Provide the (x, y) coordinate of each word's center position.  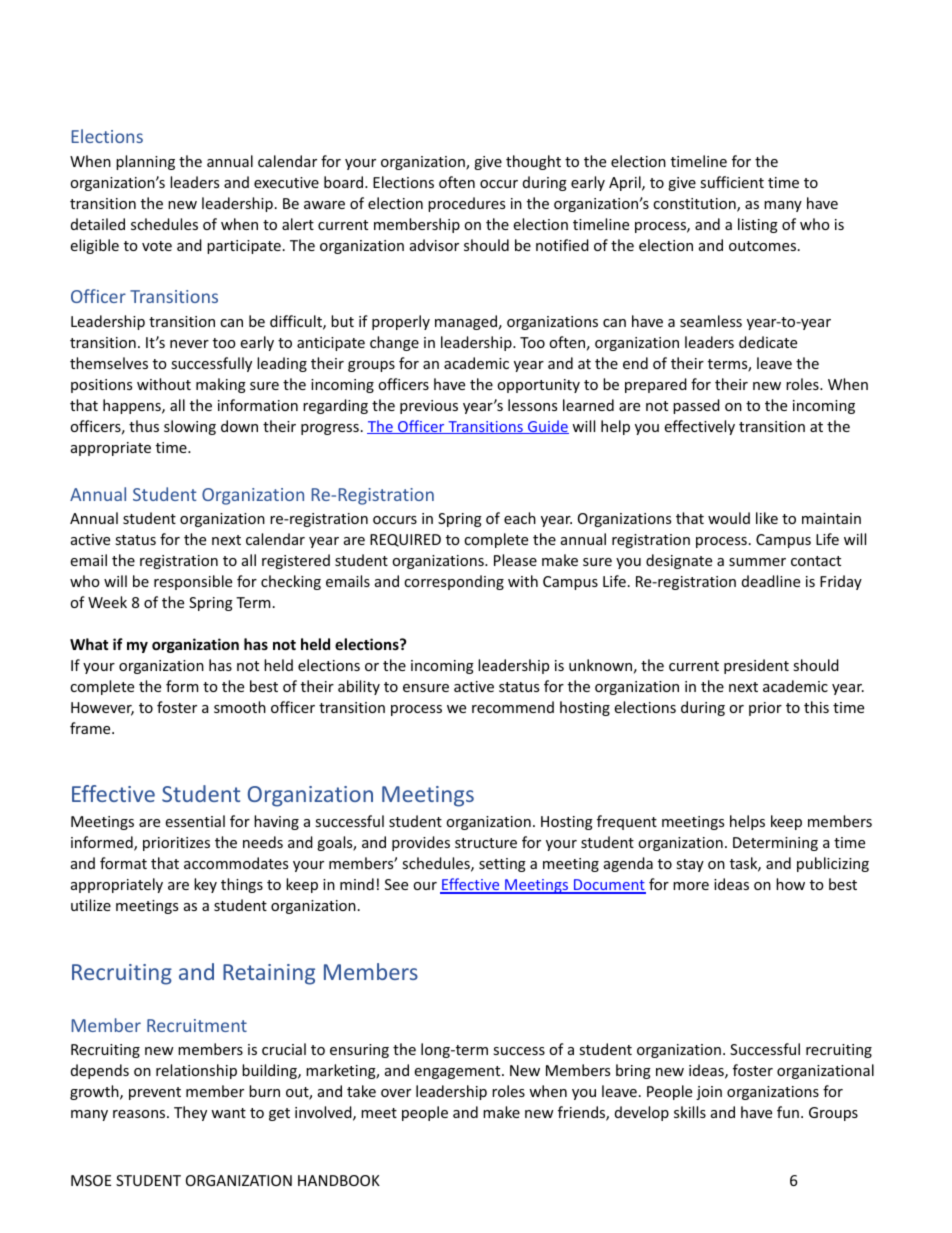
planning (145, 162)
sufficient (732, 182)
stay (690, 865)
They (190, 1113)
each (520, 518)
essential (195, 821)
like (767, 518)
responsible (193, 582)
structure (486, 843)
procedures (466, 204)
